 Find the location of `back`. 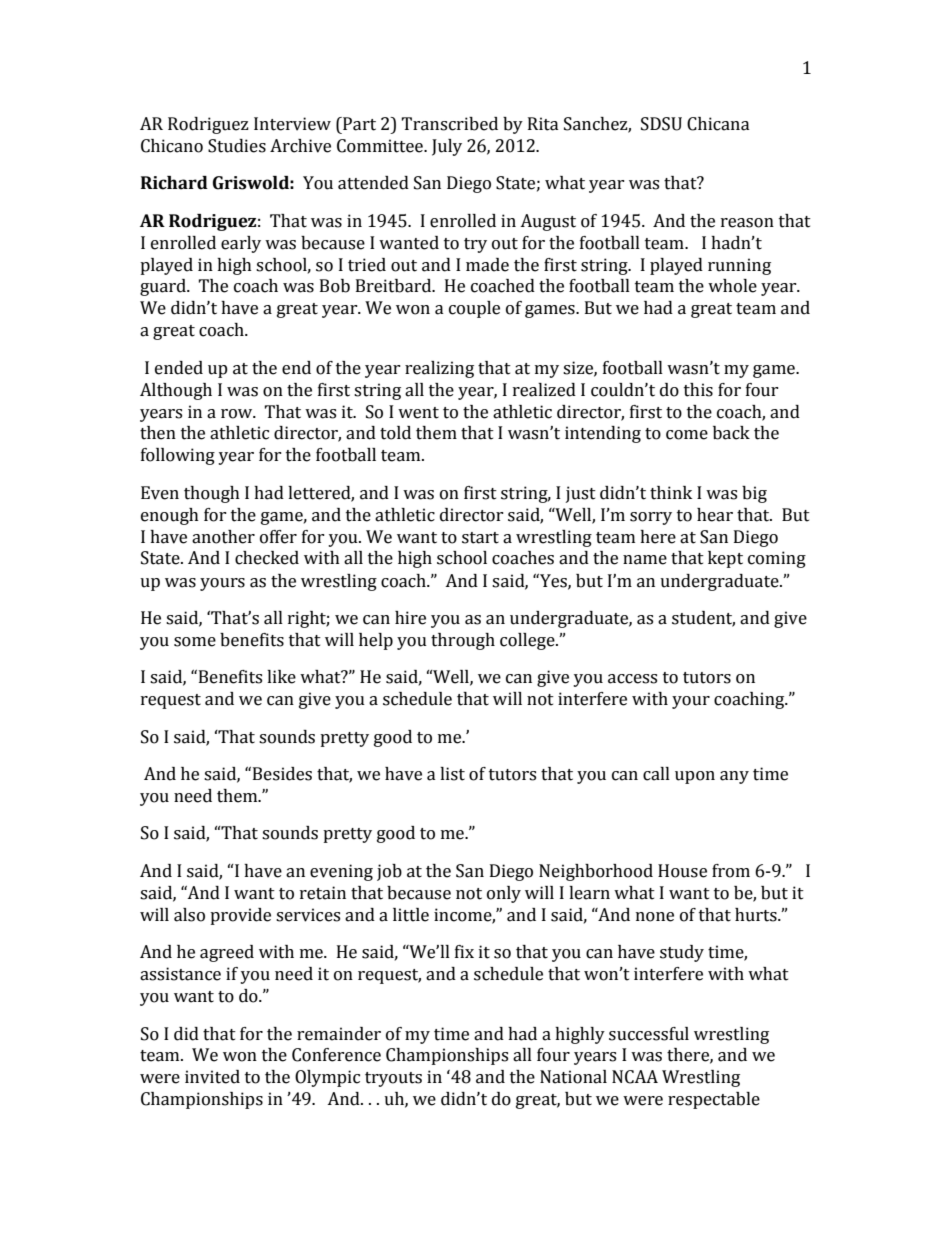

back is located at coordinates (731, 433).
